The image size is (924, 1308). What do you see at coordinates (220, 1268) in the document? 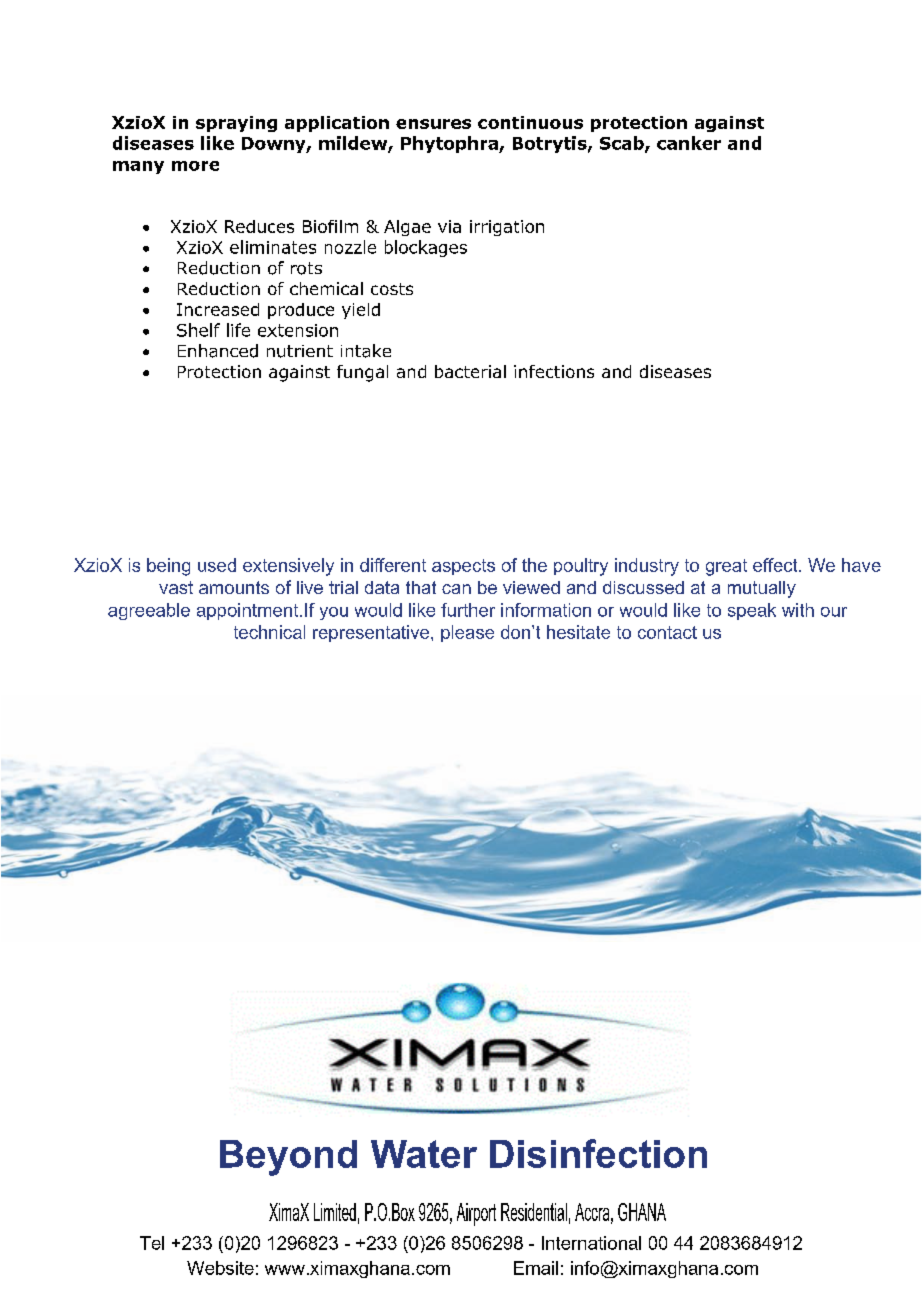
I see `Website` at bounding box center [220, 1268].
